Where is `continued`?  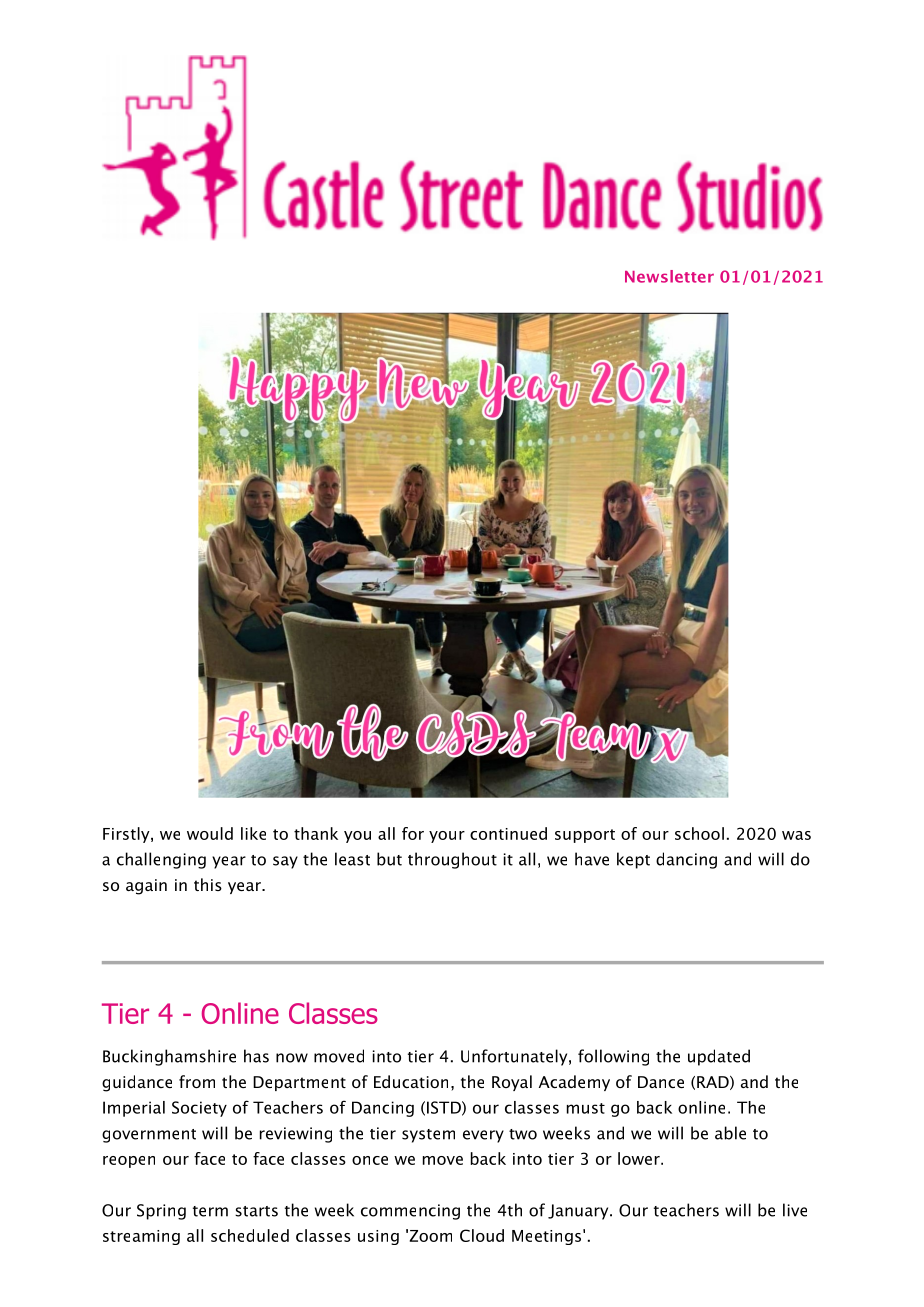
continued is located at coordinates (508, 833).
